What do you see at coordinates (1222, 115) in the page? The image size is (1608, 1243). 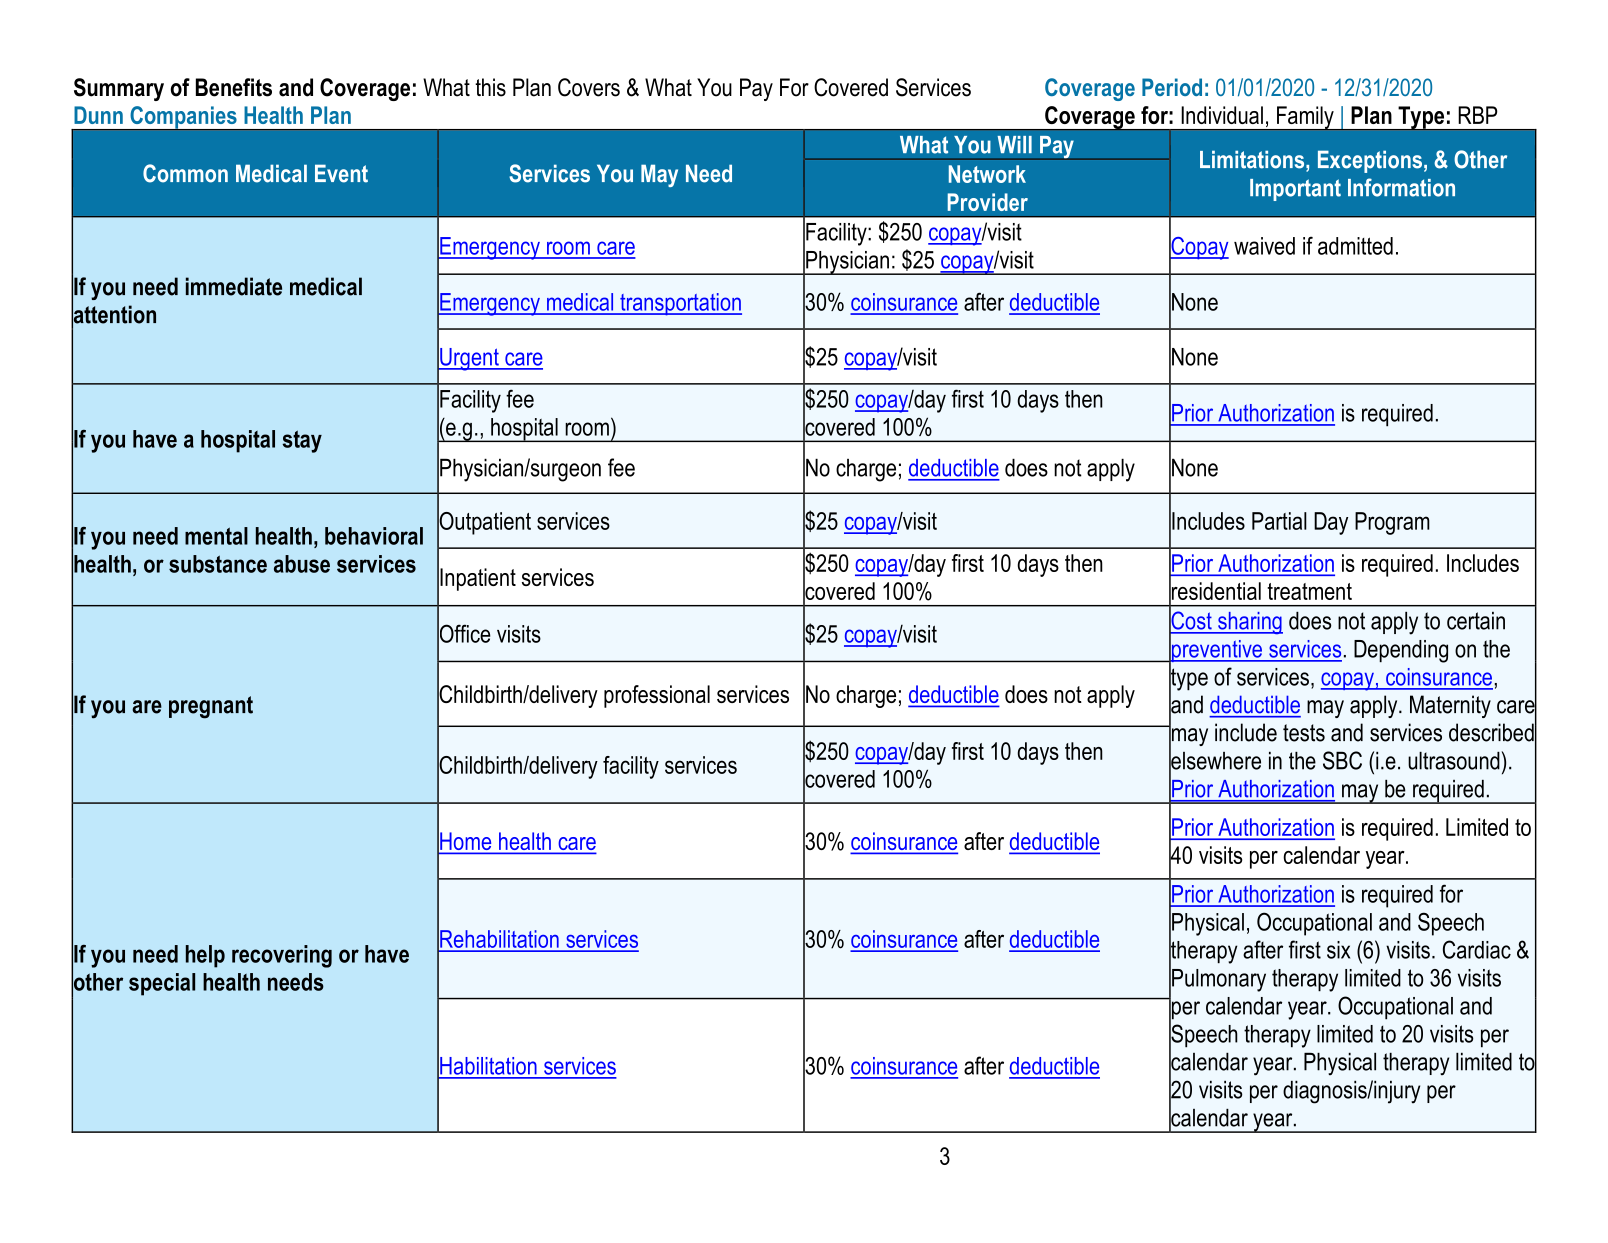 I see `Individual` at bounding box center [1222, 115].
